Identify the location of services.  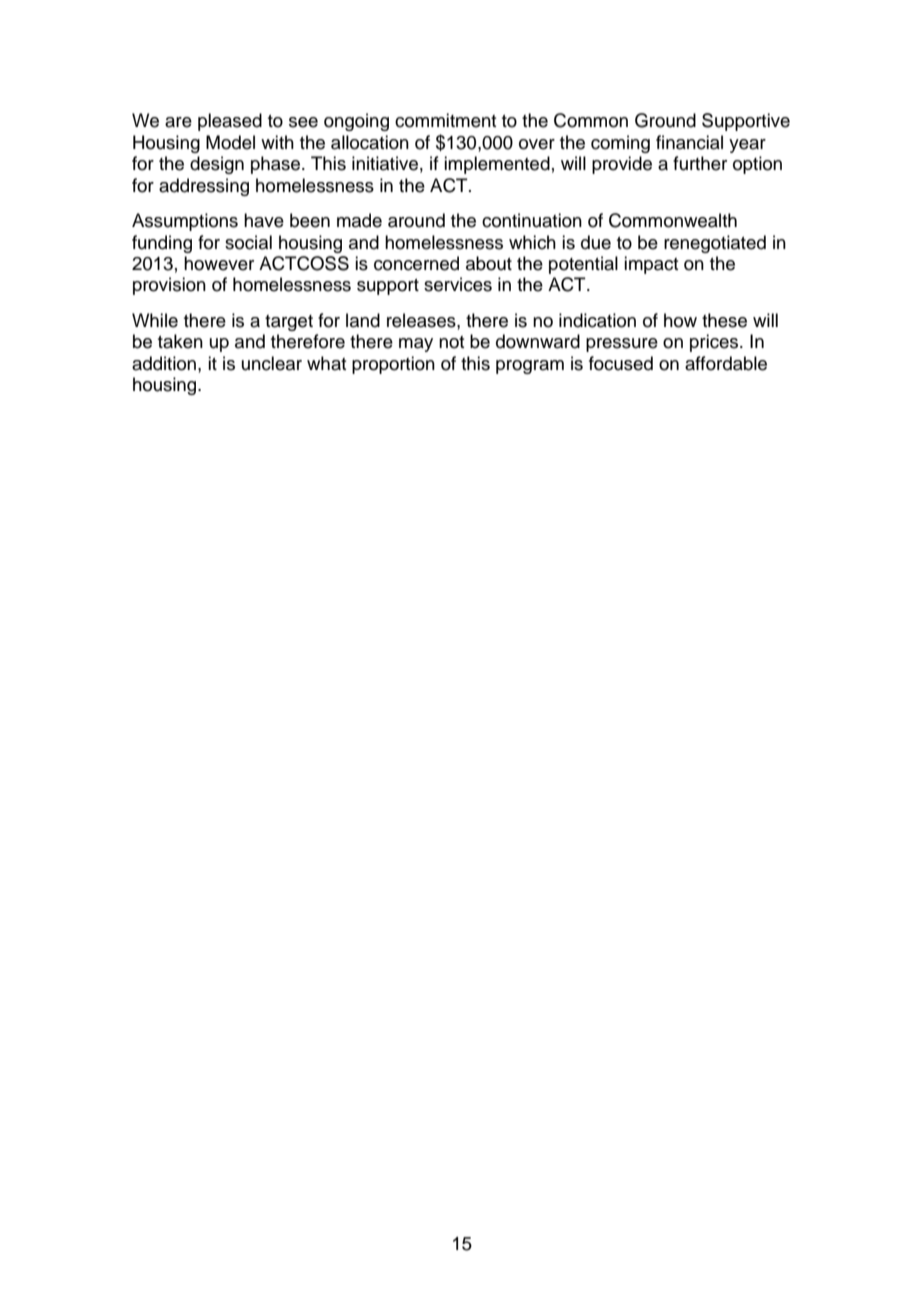
(458, 284).
